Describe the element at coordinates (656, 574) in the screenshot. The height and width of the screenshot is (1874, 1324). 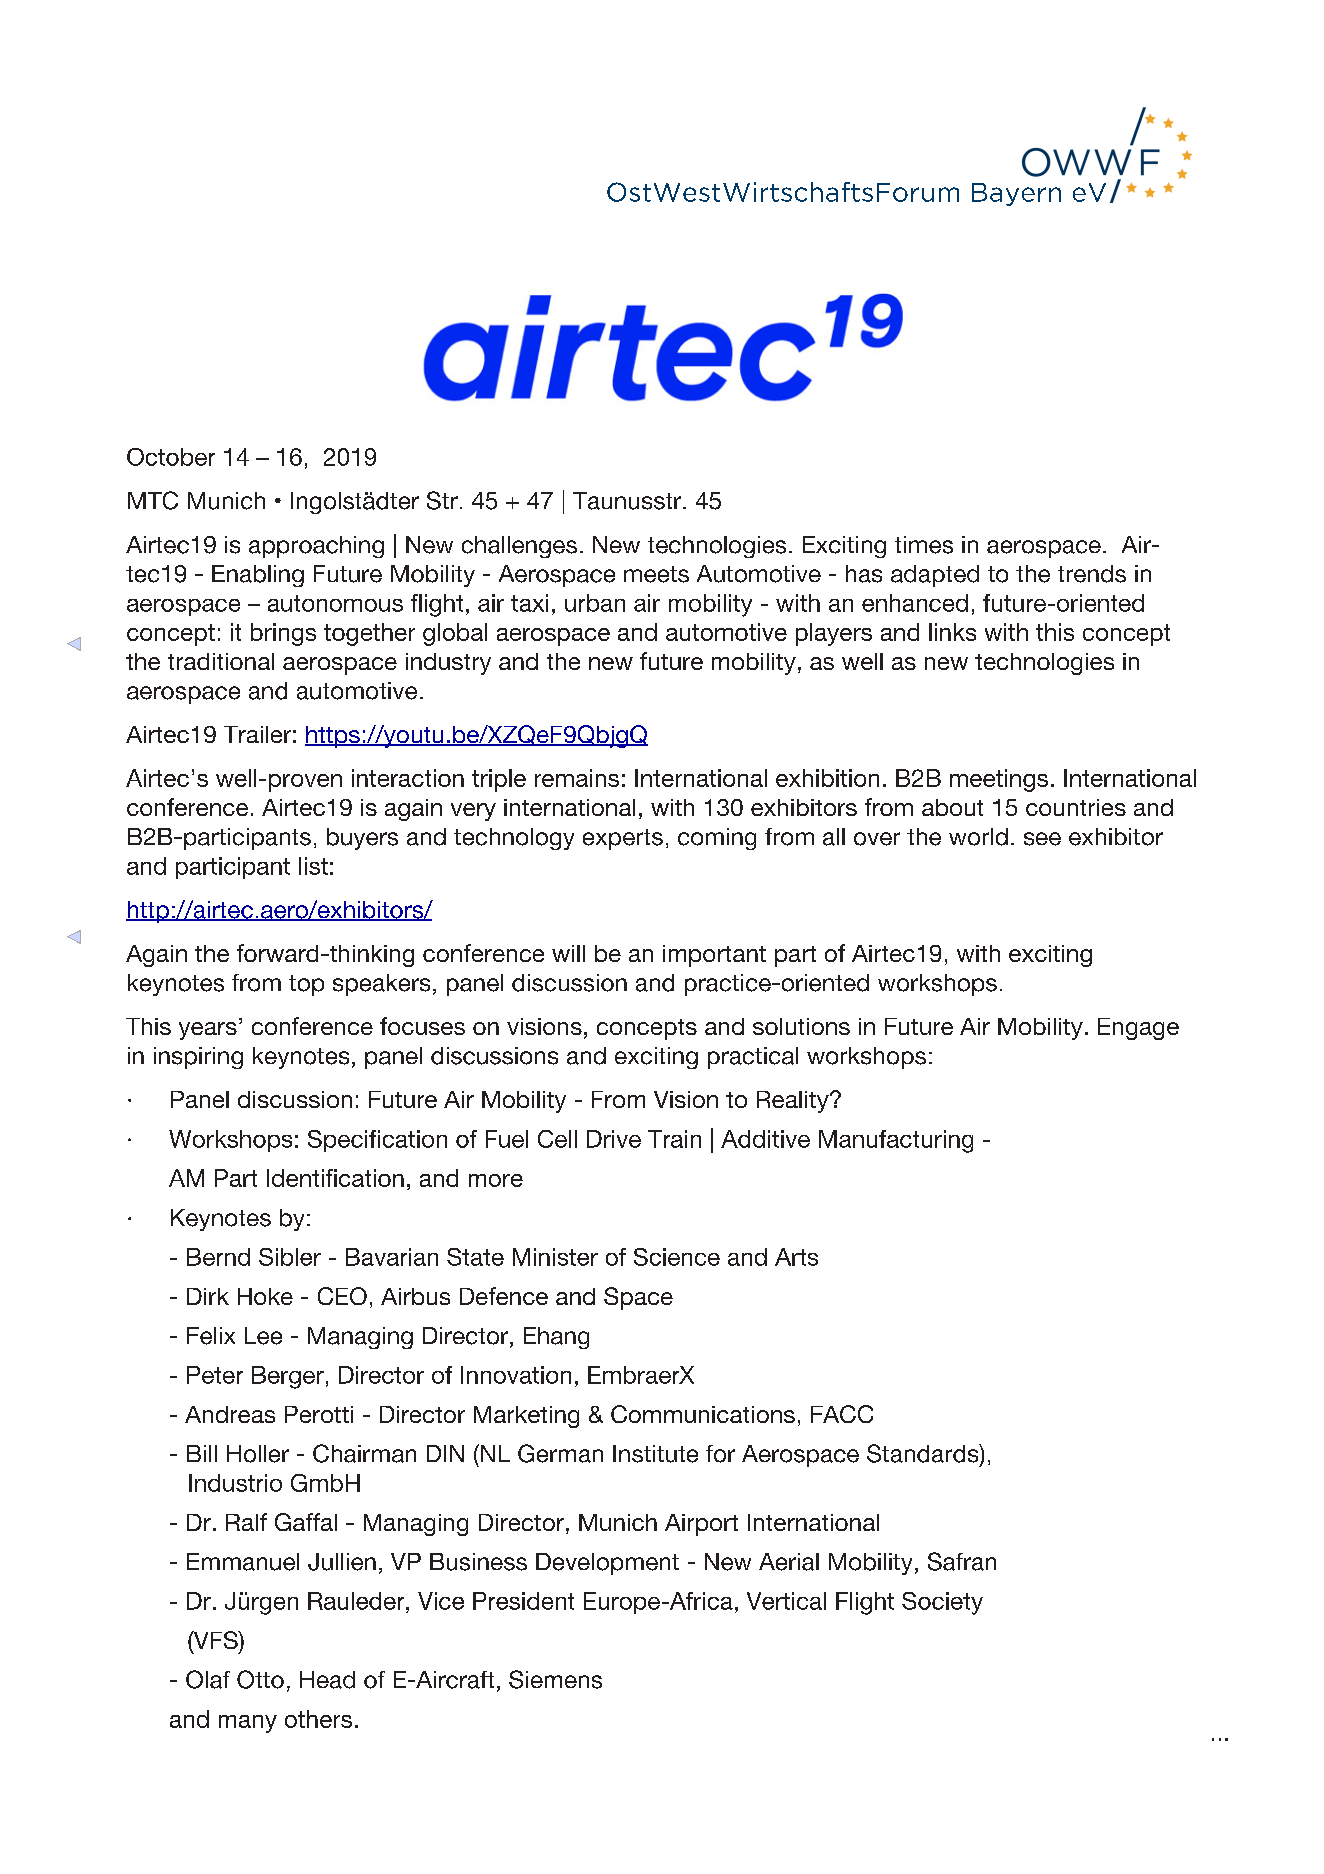
I see `meets` at that location.
